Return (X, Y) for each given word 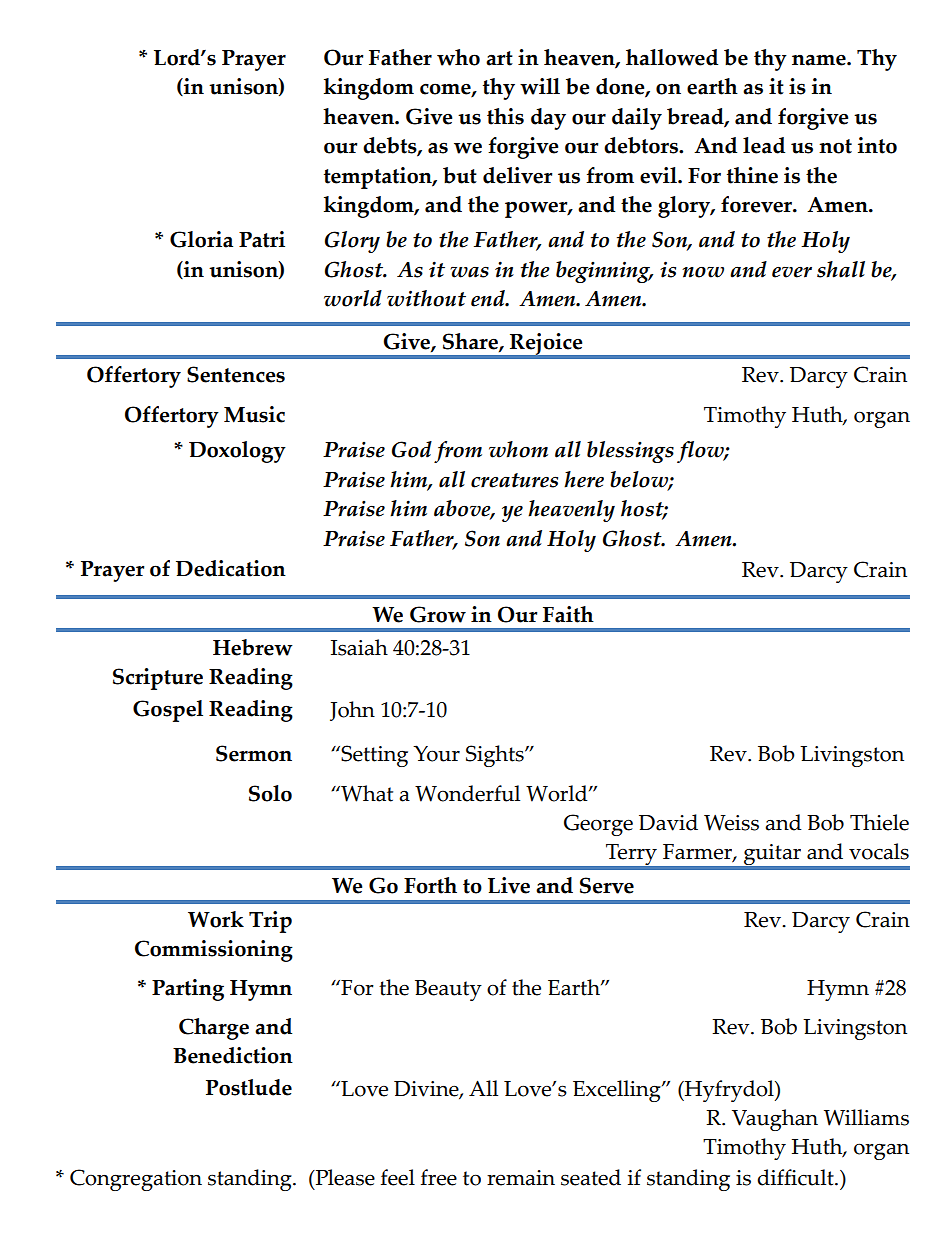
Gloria (201, 239)
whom (518, 449)
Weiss (731, 823)
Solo (270, 793)
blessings (630, 452)
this (505, 116)
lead (764, 145)
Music (254, 414)
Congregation (136, 1180)
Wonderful (467, 793)
